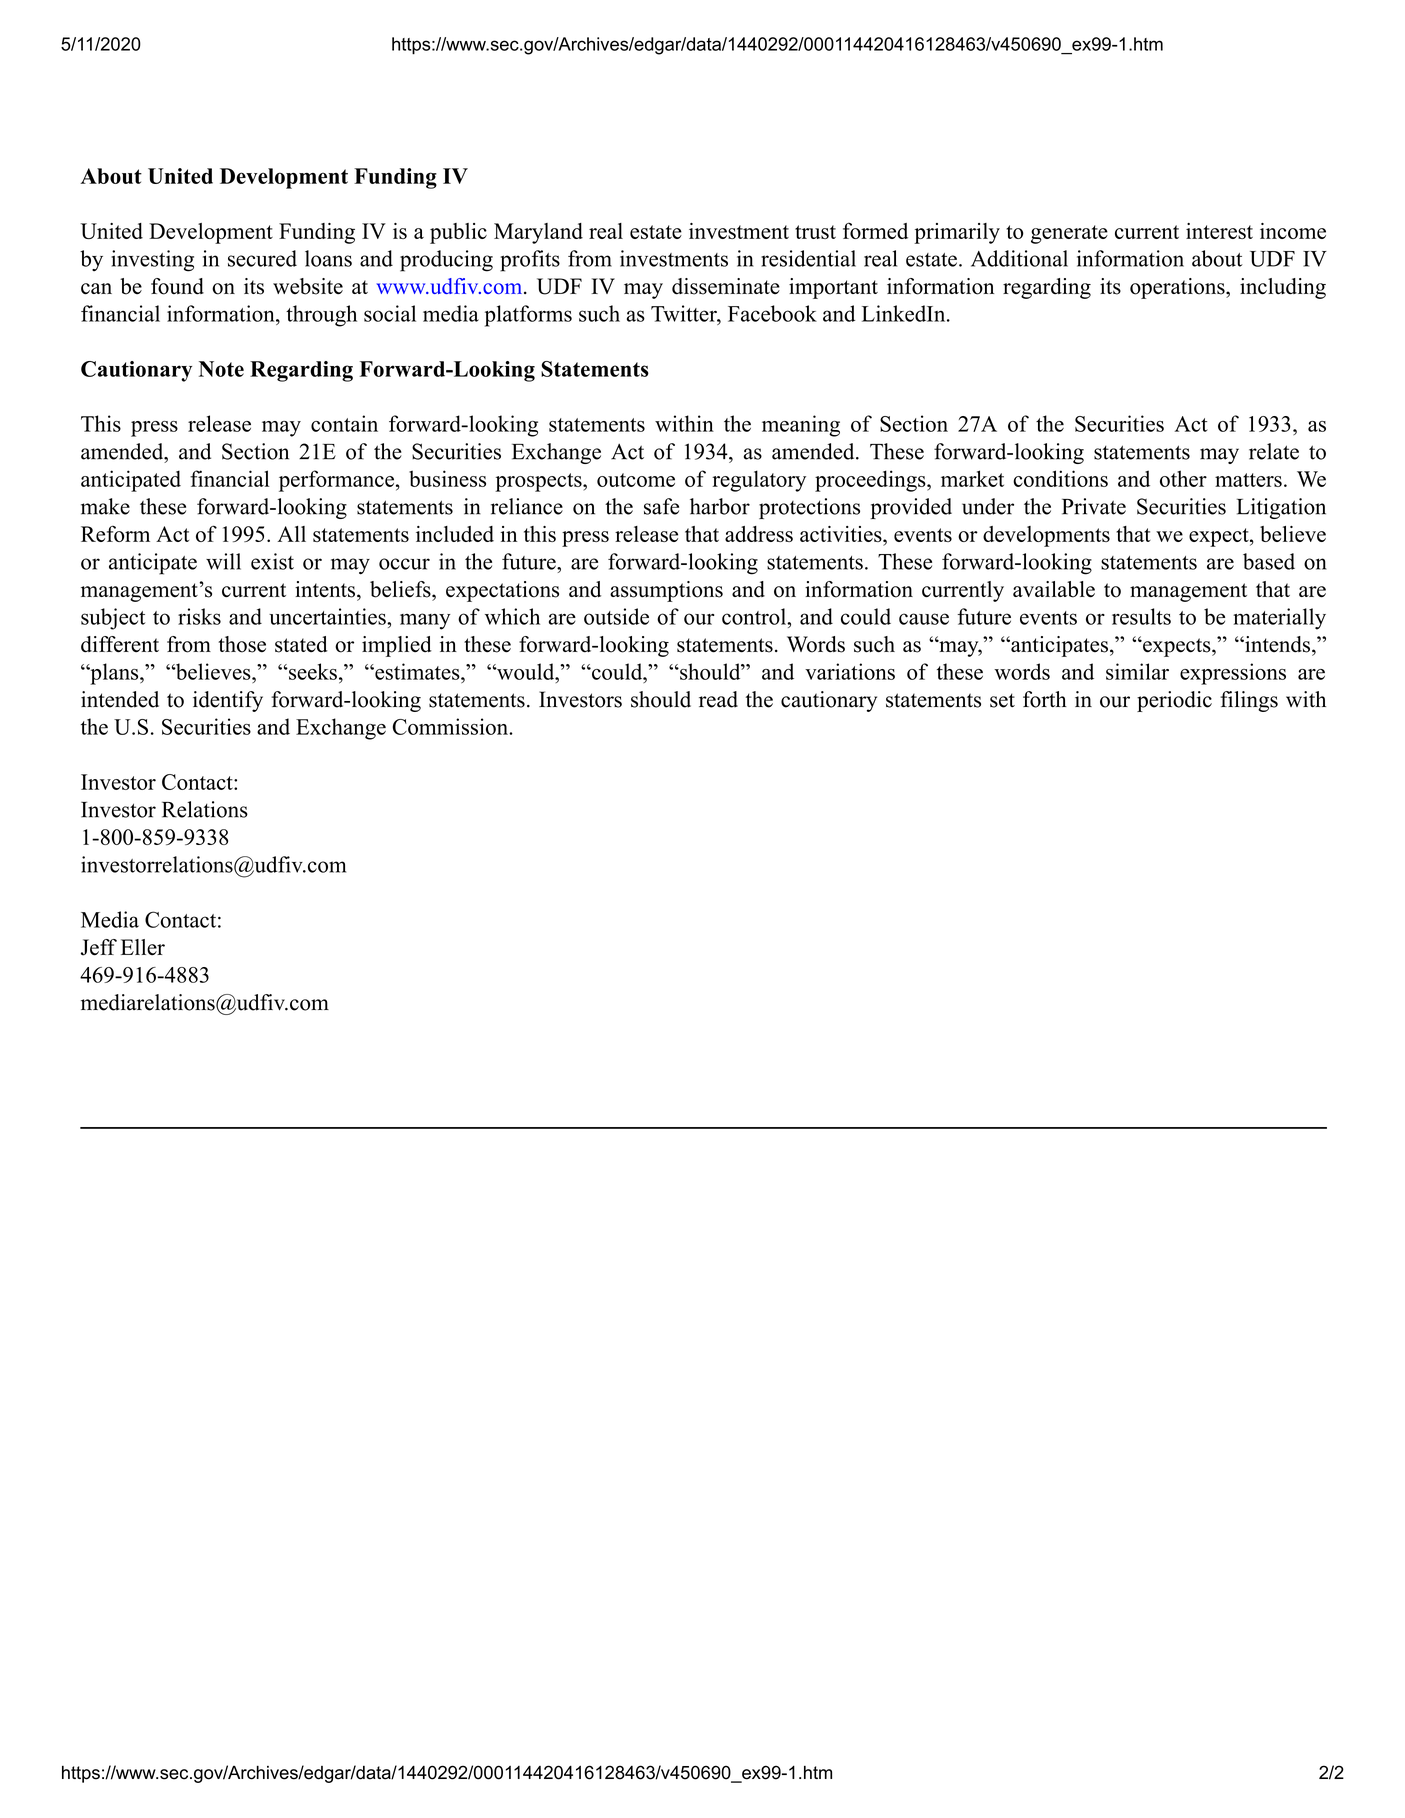  Describe the element at coordinates (801, 426) in the screenshot. I see `meaning` at that location.
